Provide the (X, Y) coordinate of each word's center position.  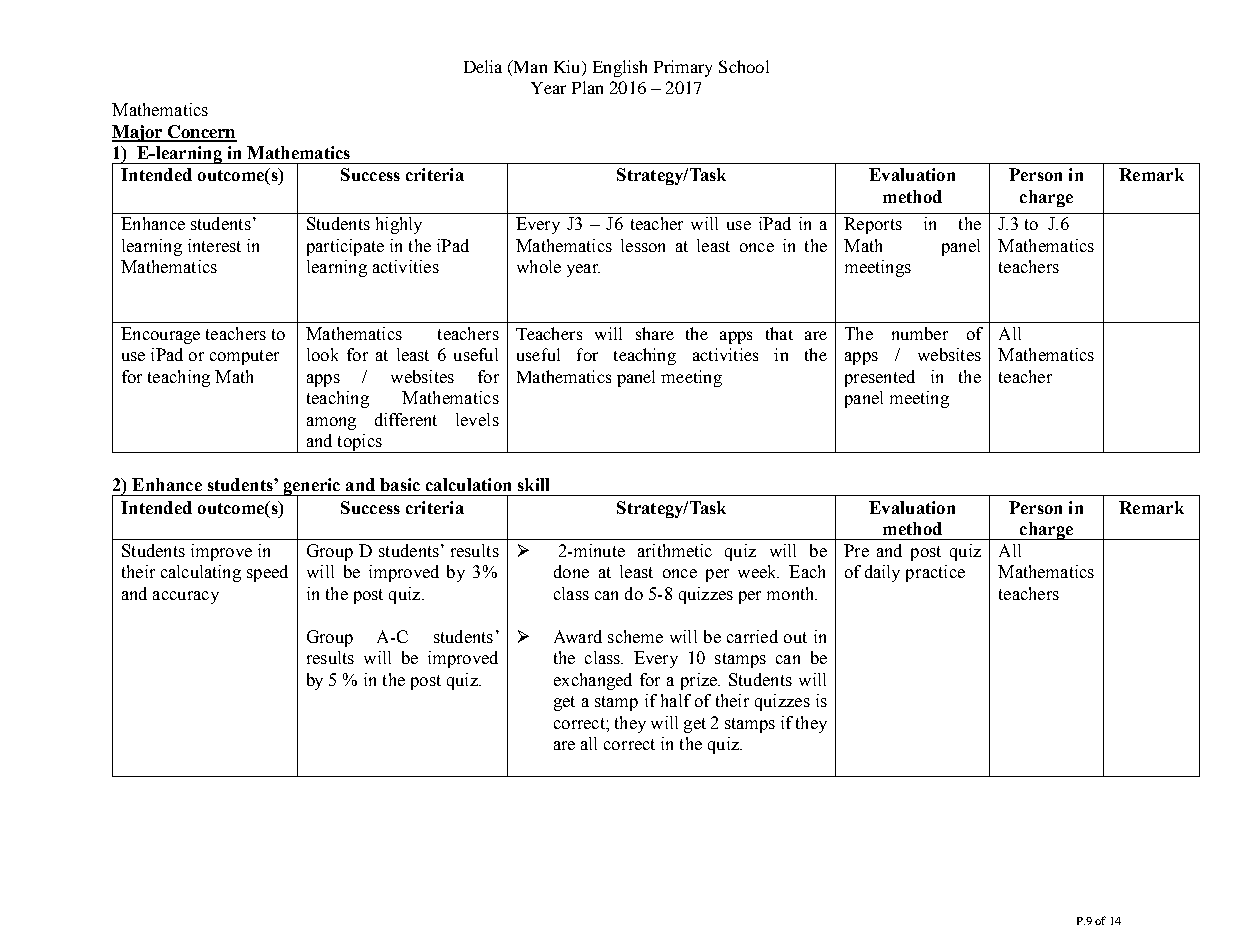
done (571, 571)
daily (882, 573)
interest (214, 245)
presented (880, 378)
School (744, 66)
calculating (201, 573)
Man (529, 66)
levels (477, 419)
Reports (873, 225)
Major (138, 133)
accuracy (186, 597)
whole (539, 266)
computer (244, 357)
